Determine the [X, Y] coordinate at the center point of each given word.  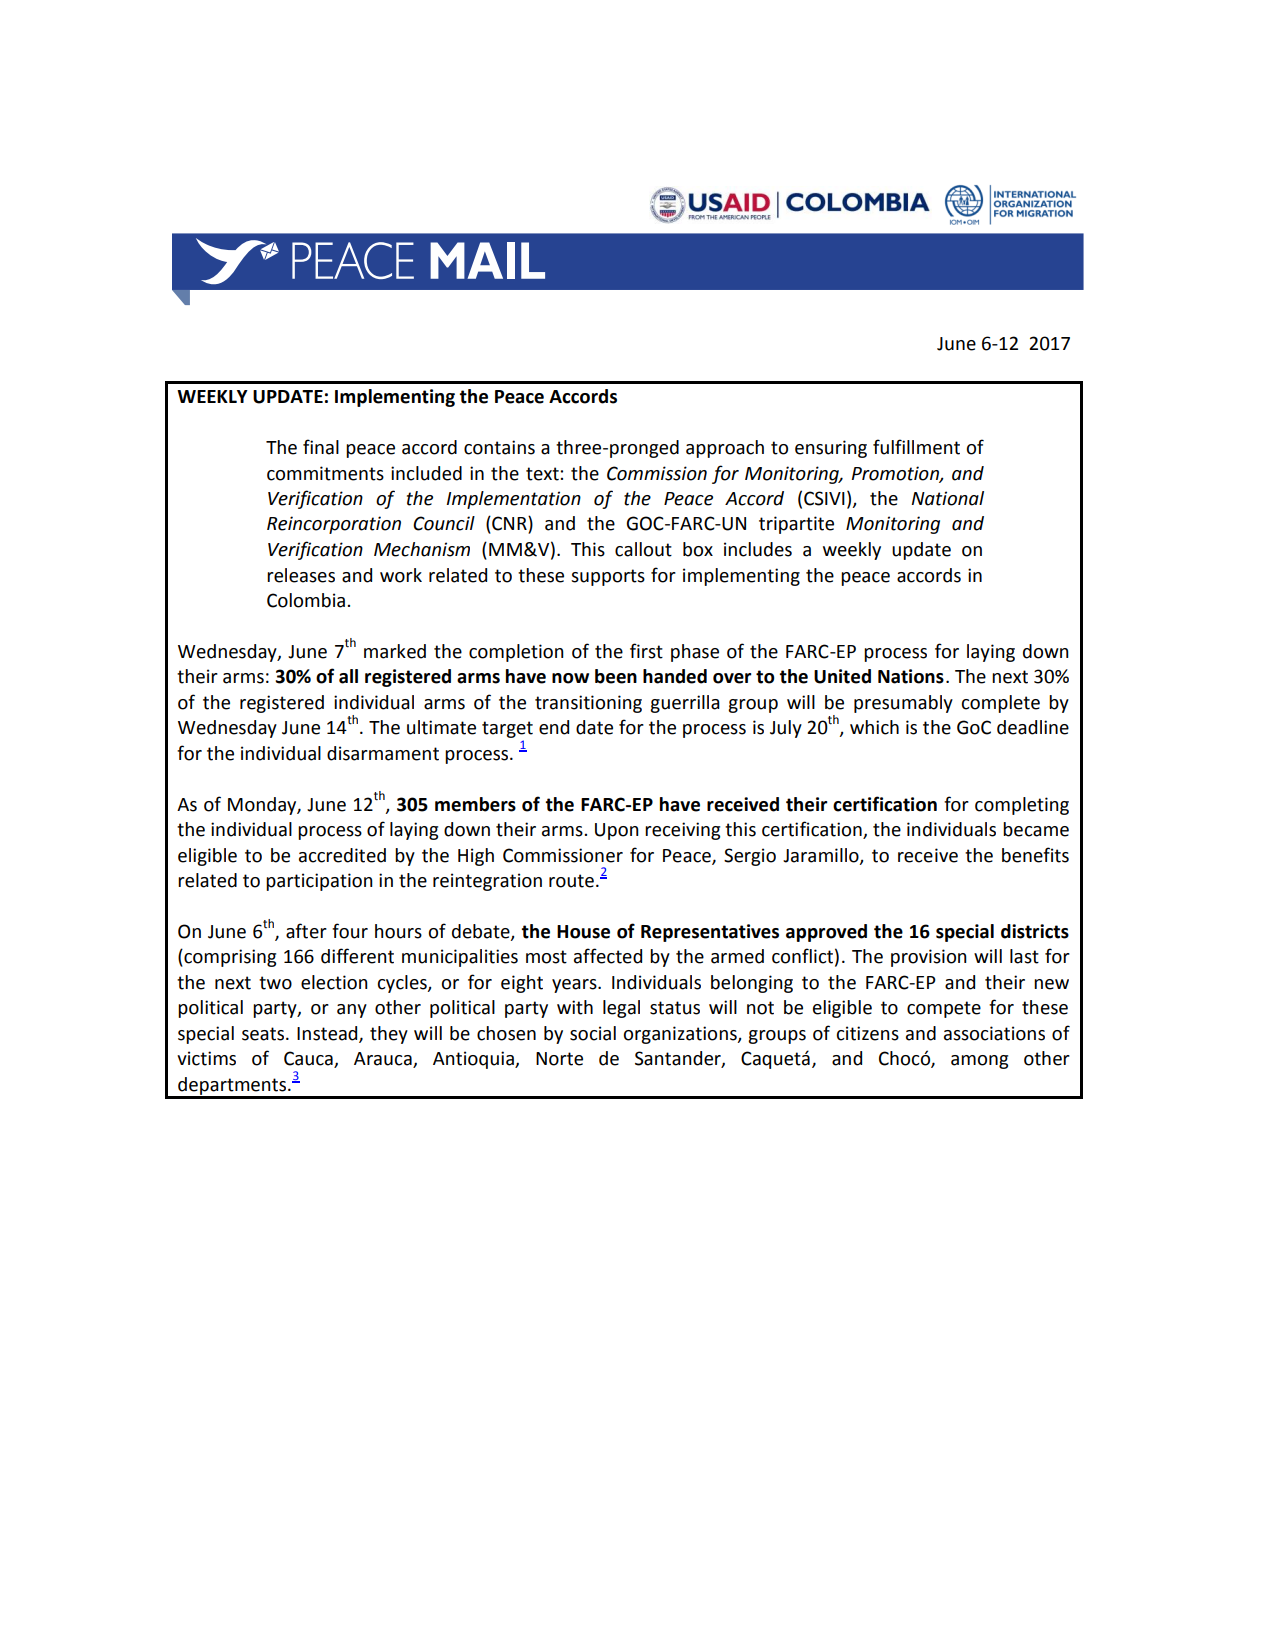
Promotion [896, 474]
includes [758, 549]
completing [1022, 806]
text [543, 474]
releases [301, 575]
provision [929, 958]
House [583, 932]
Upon [617, 831]
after [306, 931]
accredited [342, 855]
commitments [325, 473]
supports [608, 577]
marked [395, 651]
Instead [328, 1034]
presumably [903, 704]
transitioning [588, 704]
